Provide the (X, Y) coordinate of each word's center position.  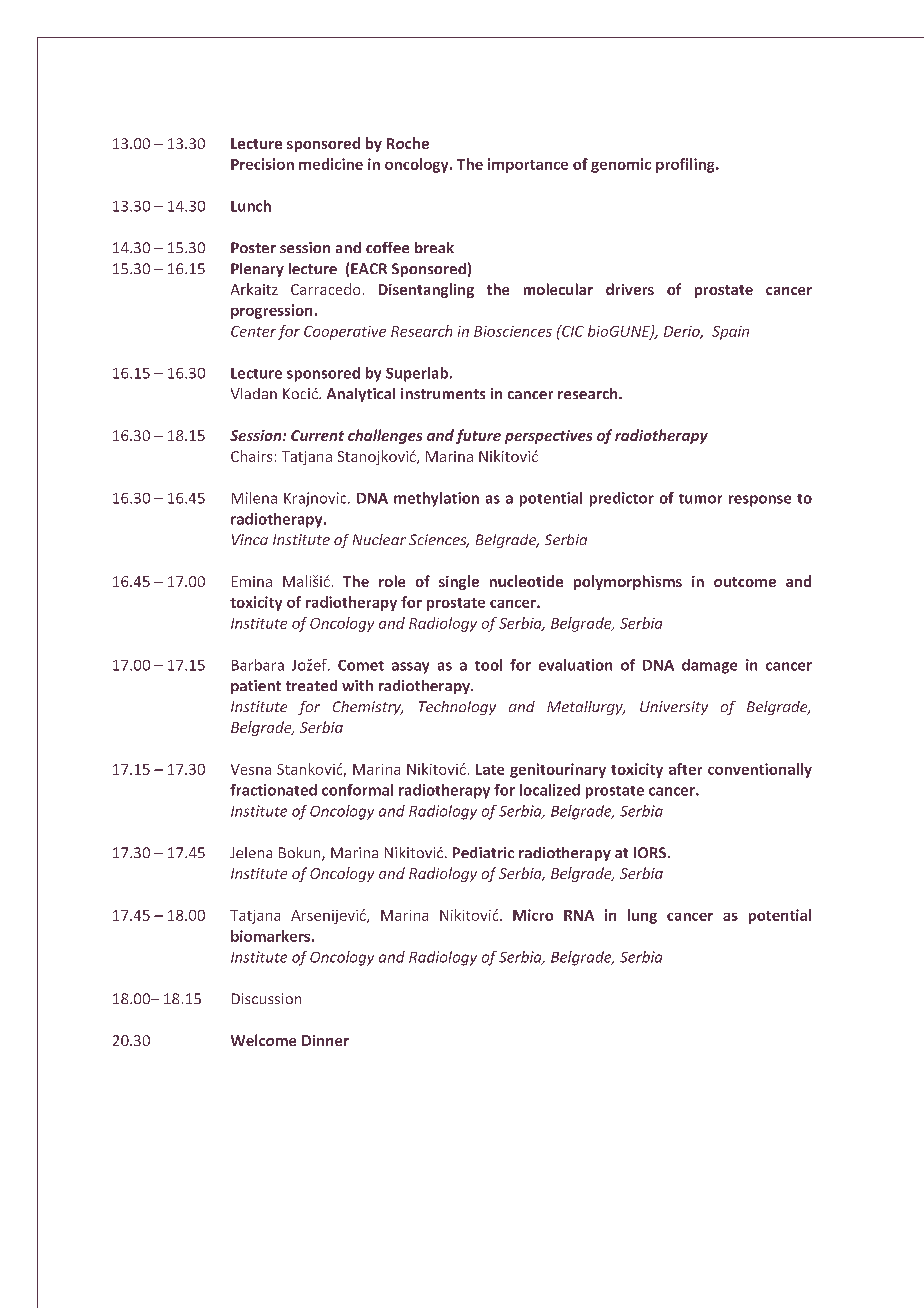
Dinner (325, 1040)
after (685, 769)
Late (490, 769)
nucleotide (526, 581)
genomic (621, 165)
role (392, 581)
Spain (730, 333)
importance (528, 165)
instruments (443, 393)
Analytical (361, 395)
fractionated (273, 790)
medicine (331, 164)
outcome (745, 582)
